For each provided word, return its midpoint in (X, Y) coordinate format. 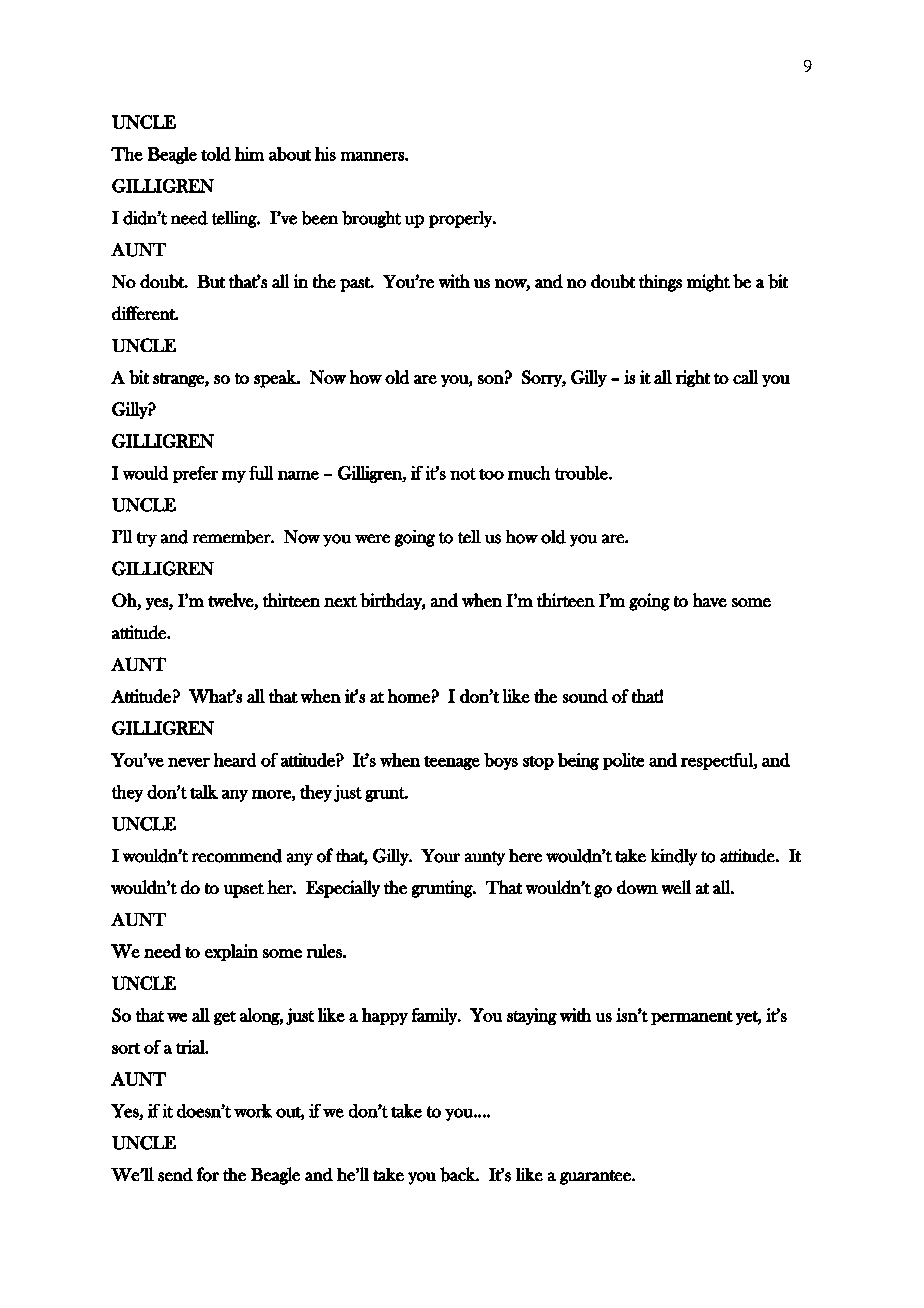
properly (461, 219)
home (409, 696)
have (710, 600)
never (189, 762)
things (660, 283)
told (216, 154)
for (208, 1174)
